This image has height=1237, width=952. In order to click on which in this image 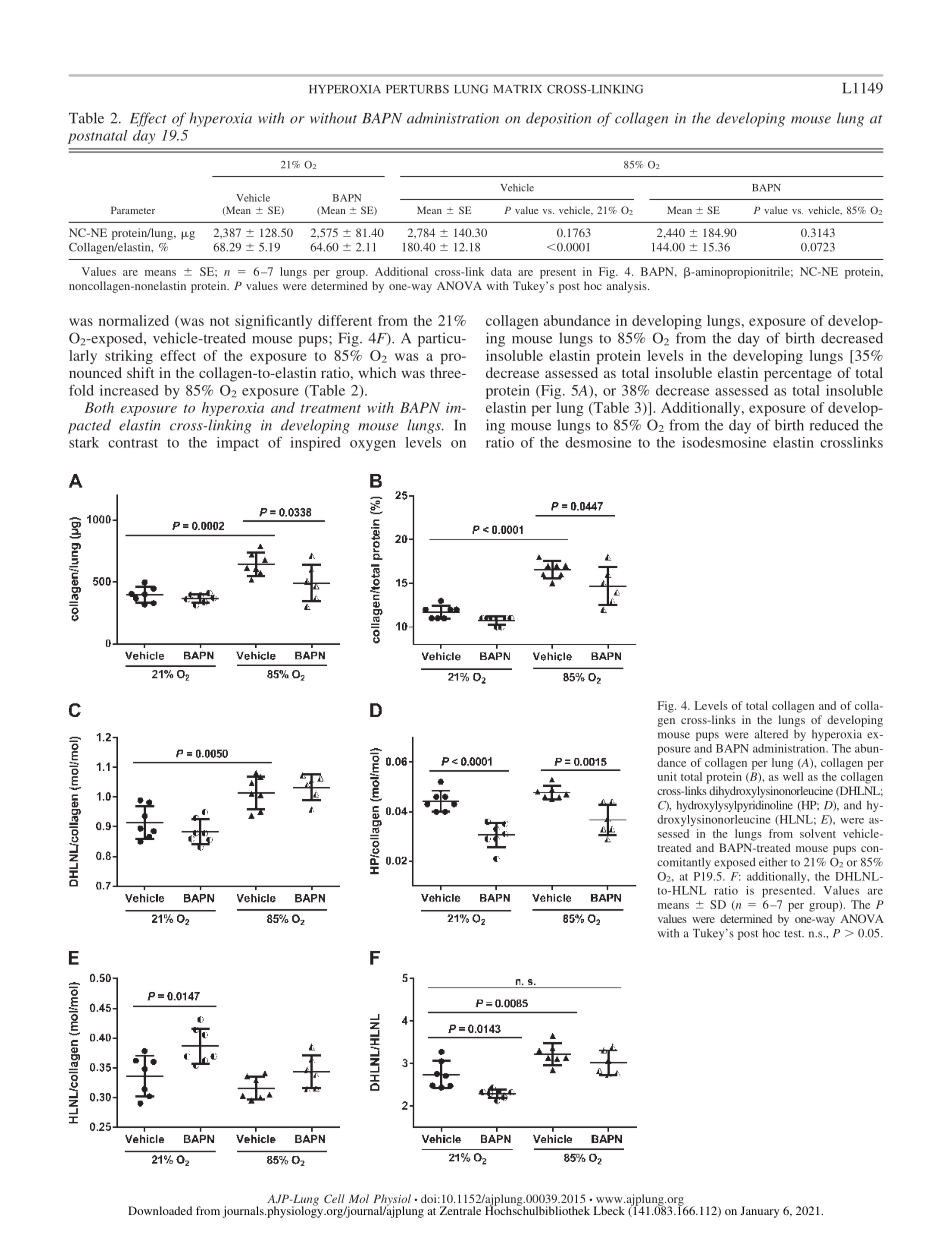, I will do `click(377, 372)`.
